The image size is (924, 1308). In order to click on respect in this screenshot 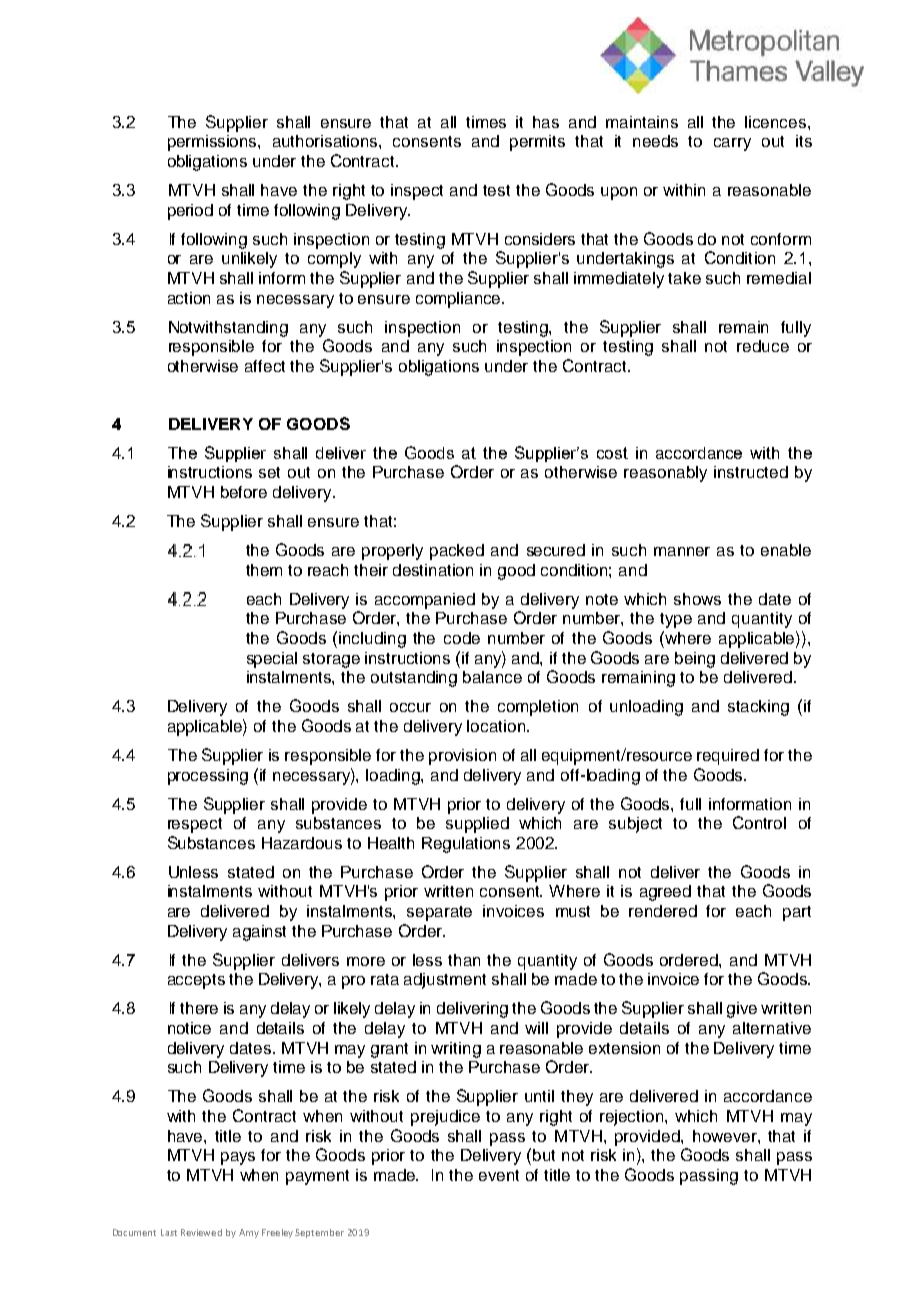, I will do `click(195, 825)`.
